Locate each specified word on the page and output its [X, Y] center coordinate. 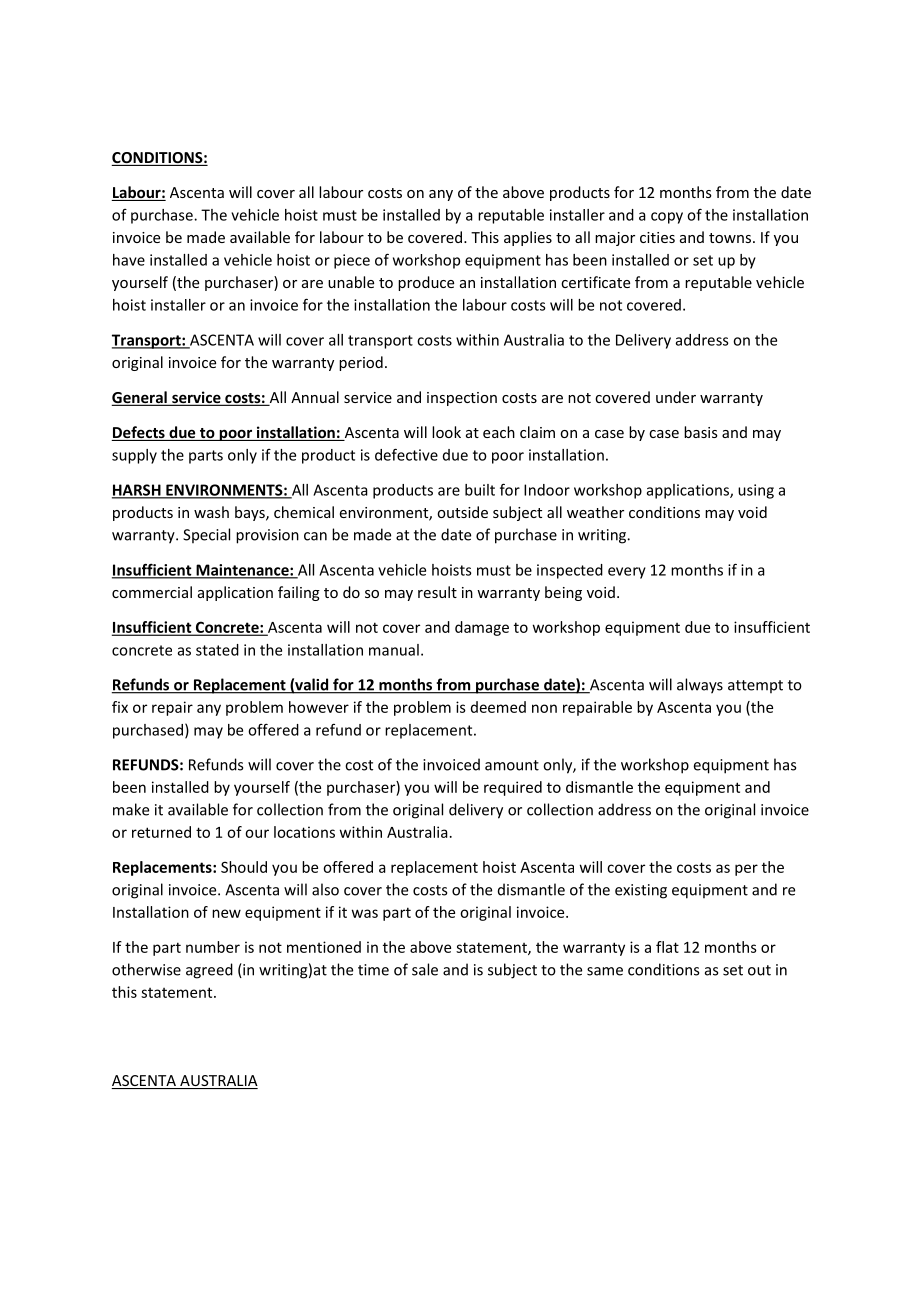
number [213, 947]
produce [426, 283]
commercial [152, 592]
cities [657, 237]
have [129, 260]
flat [667, 947]
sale [425, 969]
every [627, 573]
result [437, 592]
